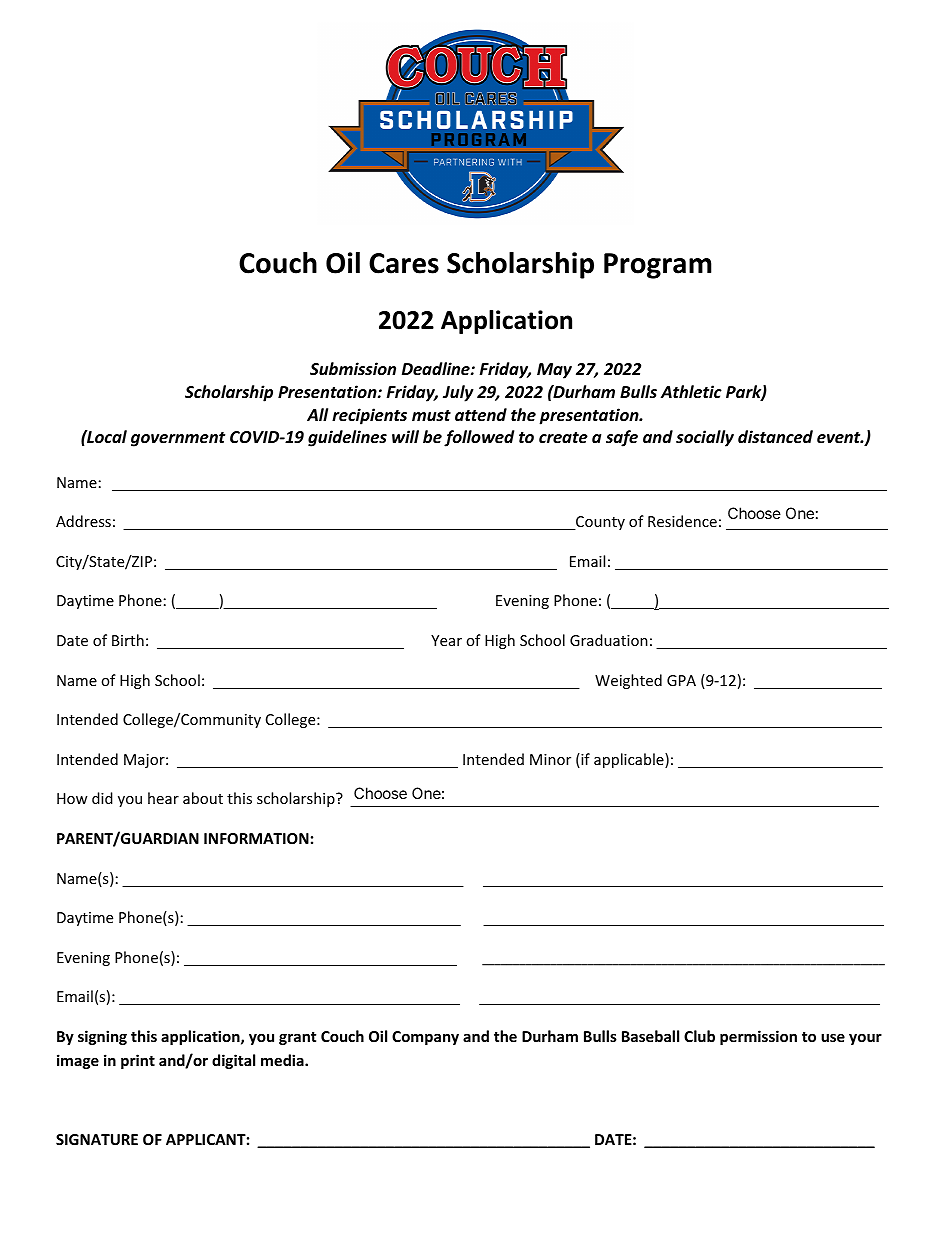 The height and width of the document is (1233, 952). I want to click on Company, so click(425, 1038).
